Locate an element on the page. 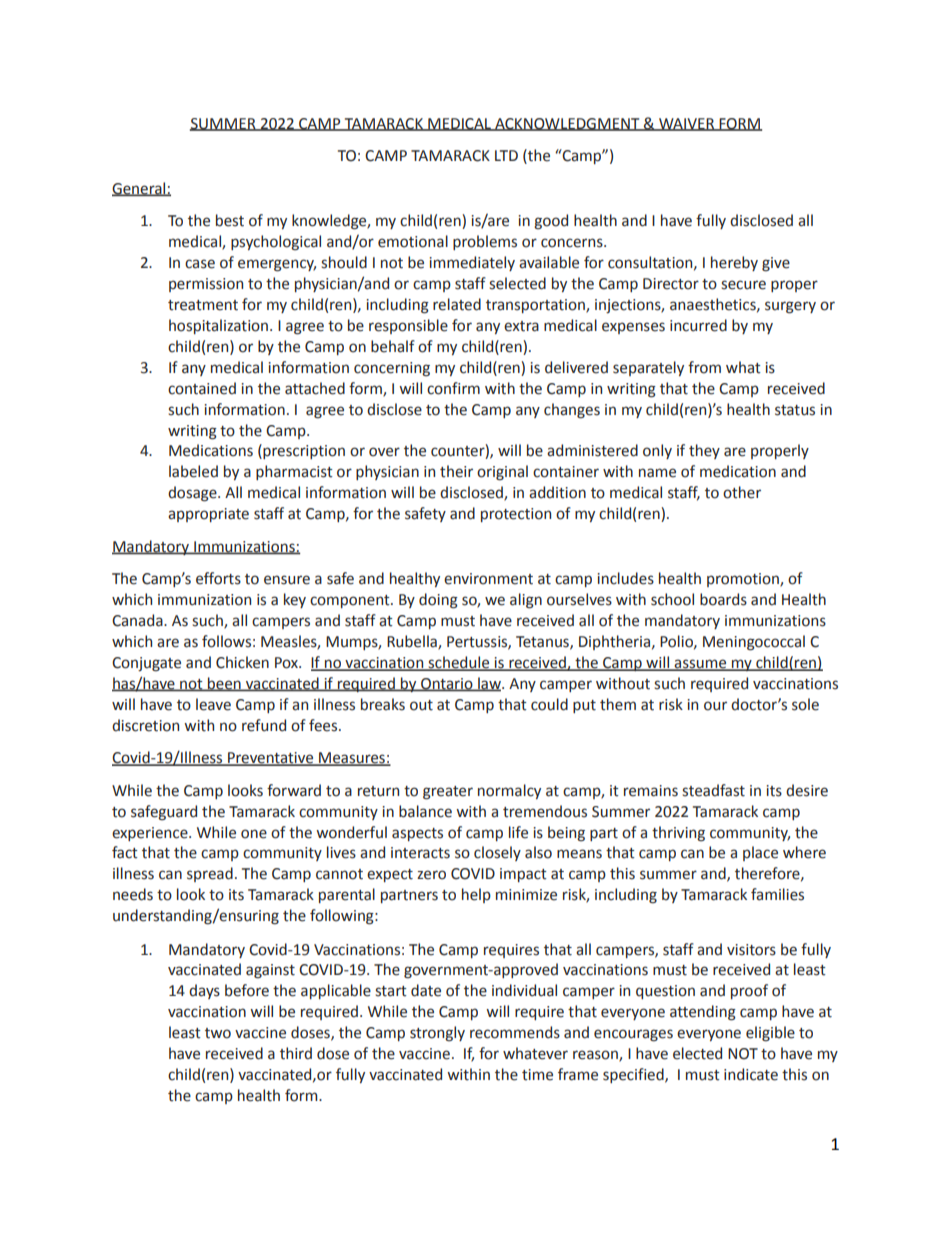 The image size is (952, 1233). efforts is located at coordinates (218, 578).
